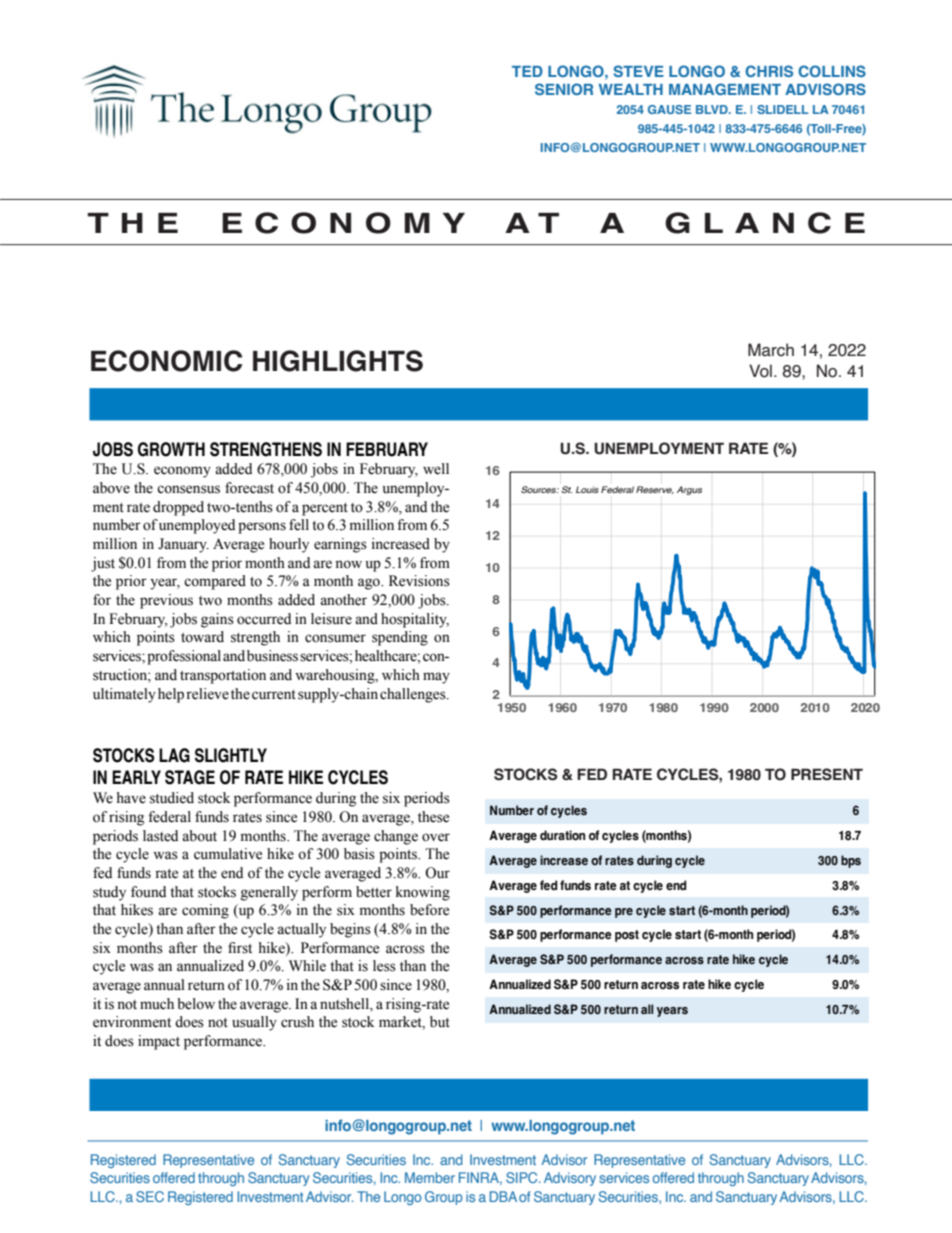 The image size is (952, 1233). I want to click on SENIOR, so click(564, 89).
